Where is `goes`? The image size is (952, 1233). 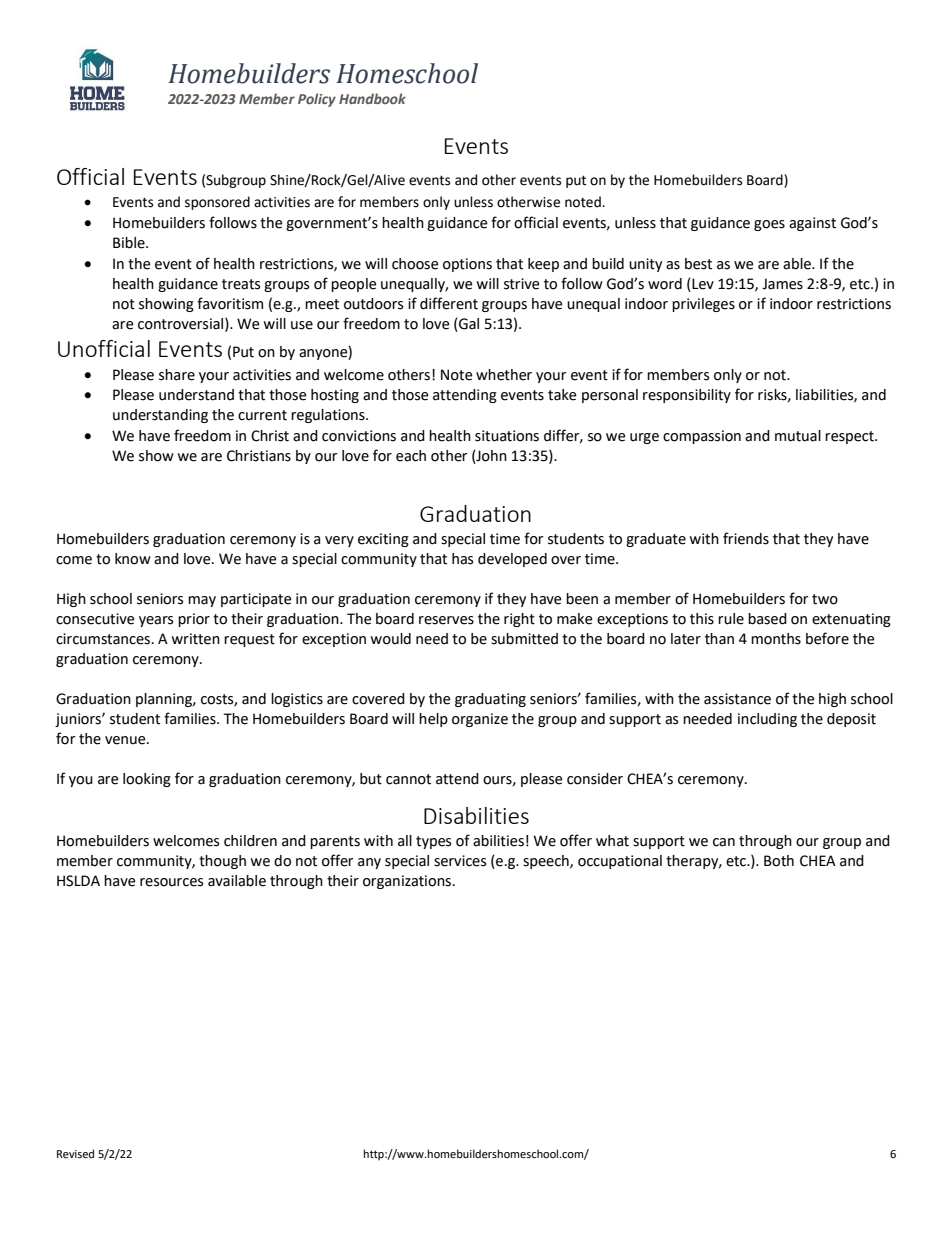
goes is located at coordinates (769, 225).
